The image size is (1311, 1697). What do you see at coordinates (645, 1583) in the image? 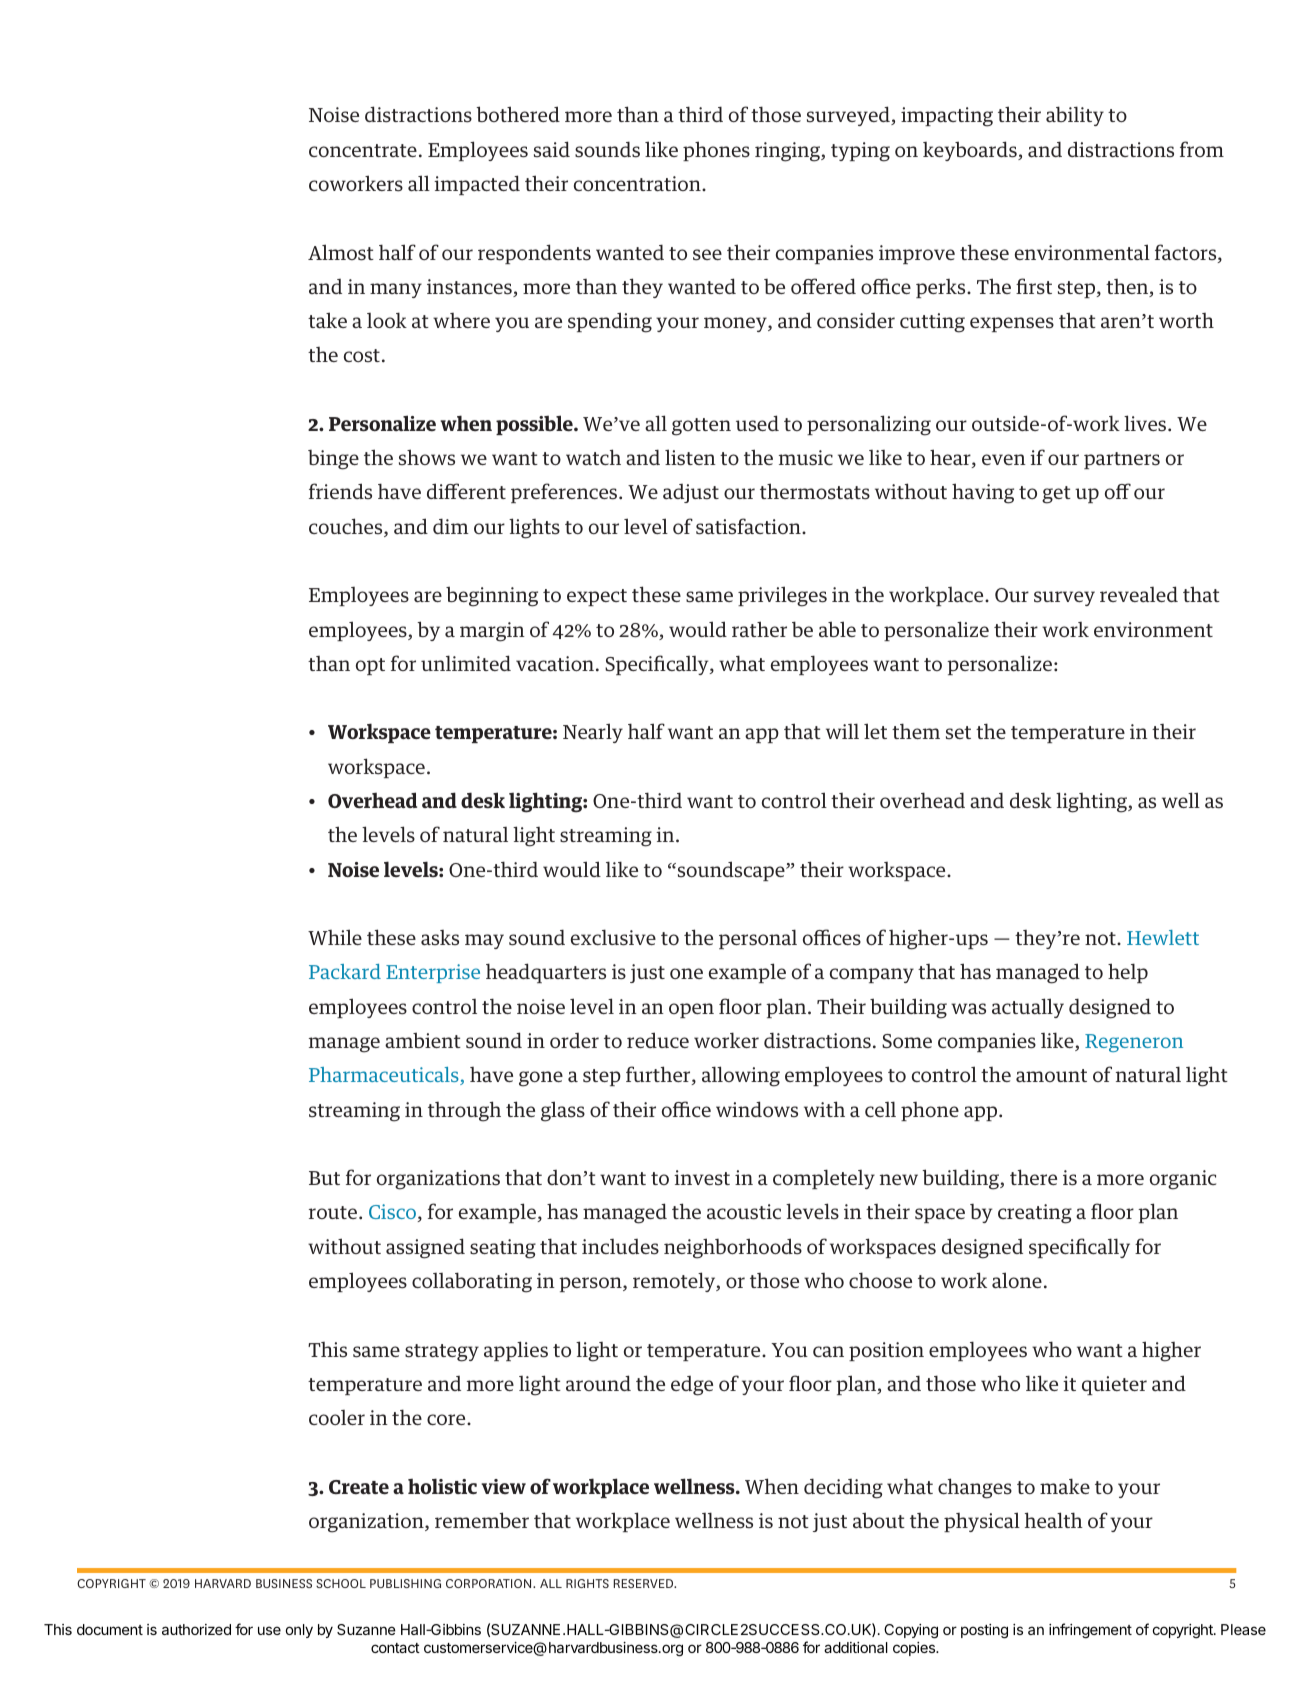
I see `RESERVED` at bounding box center [645, 1583].
